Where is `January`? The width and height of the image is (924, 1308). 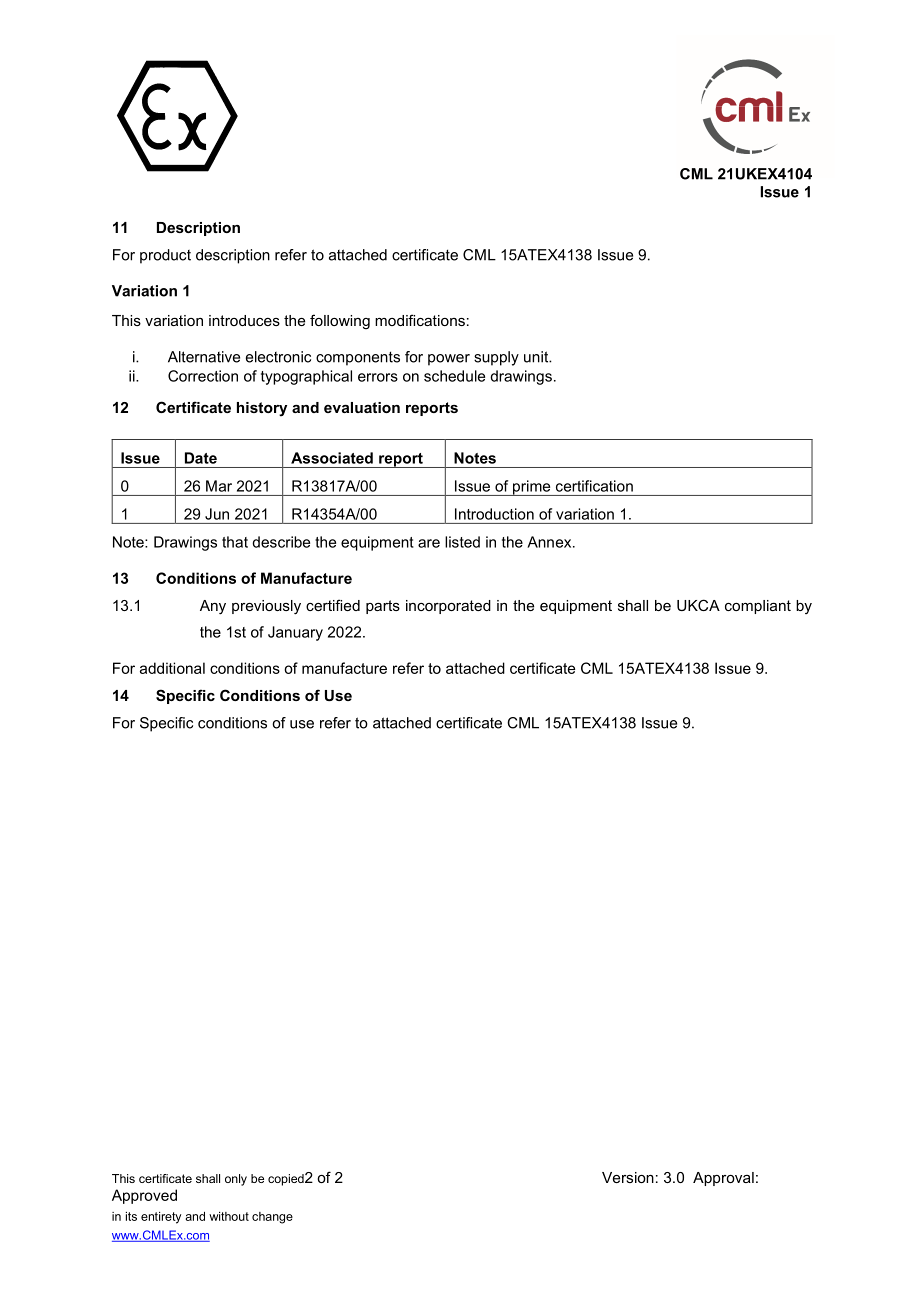 January is located at coordinates (295, 633).
